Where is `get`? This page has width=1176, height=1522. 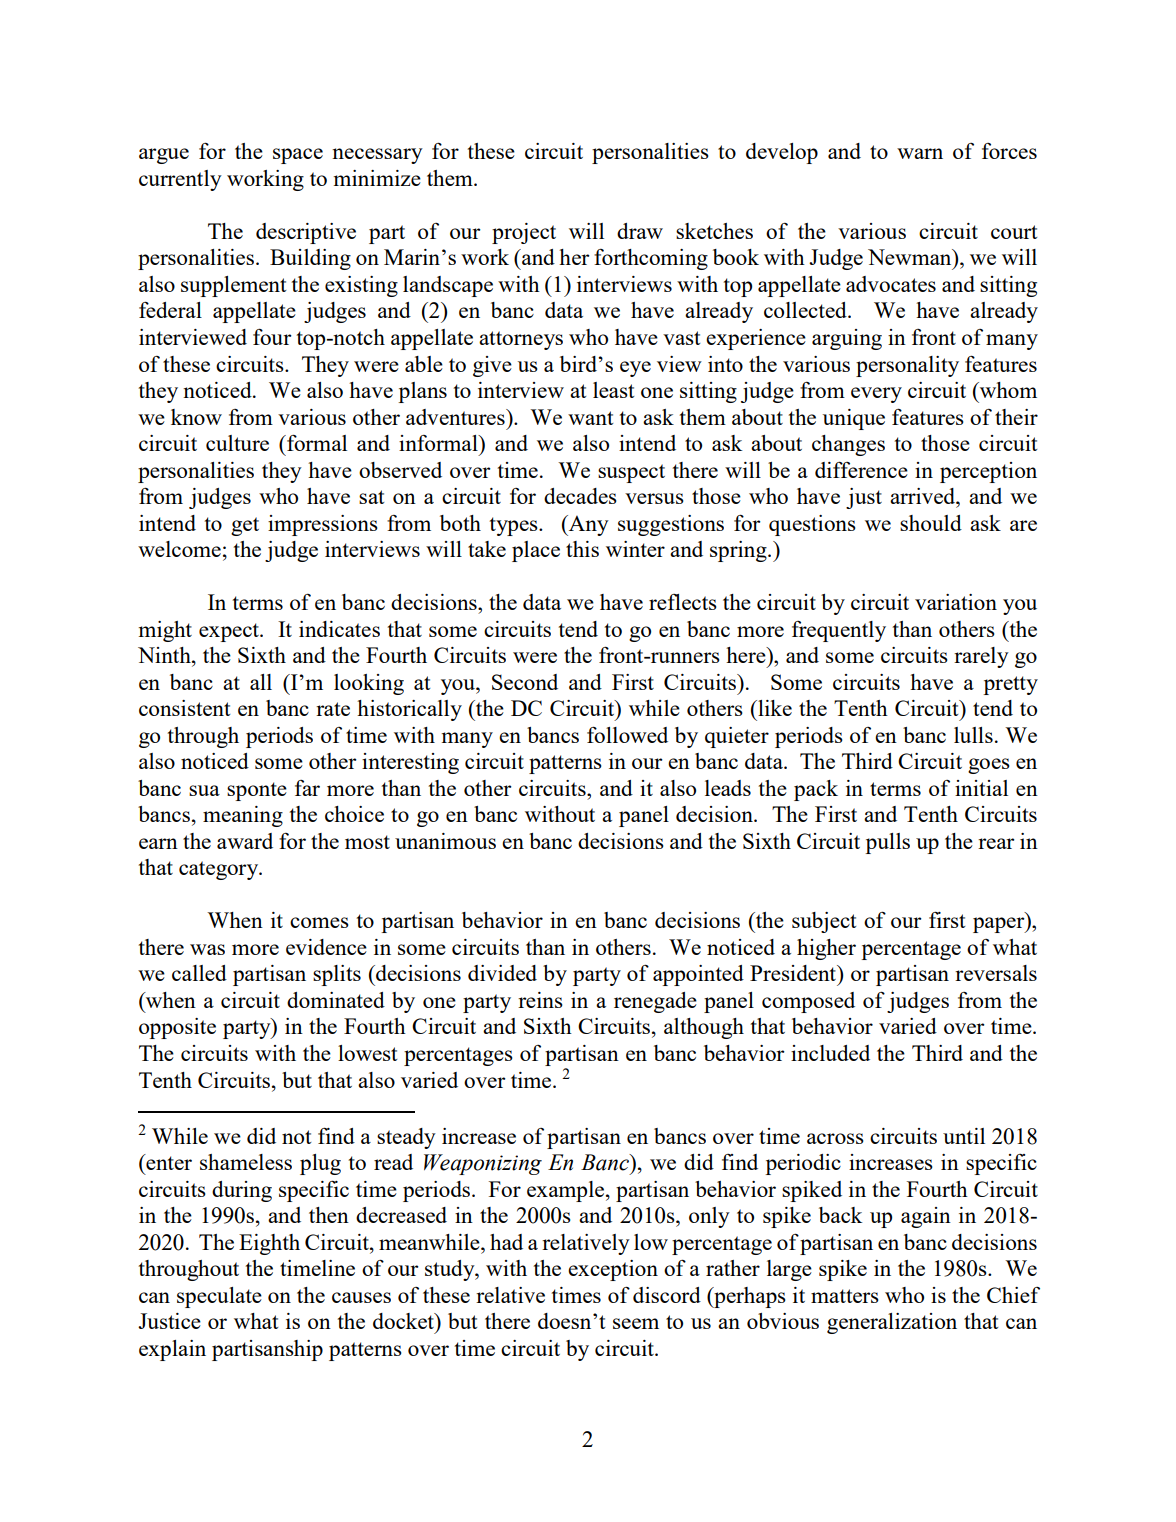
get is located at coordinates (245, 526).
